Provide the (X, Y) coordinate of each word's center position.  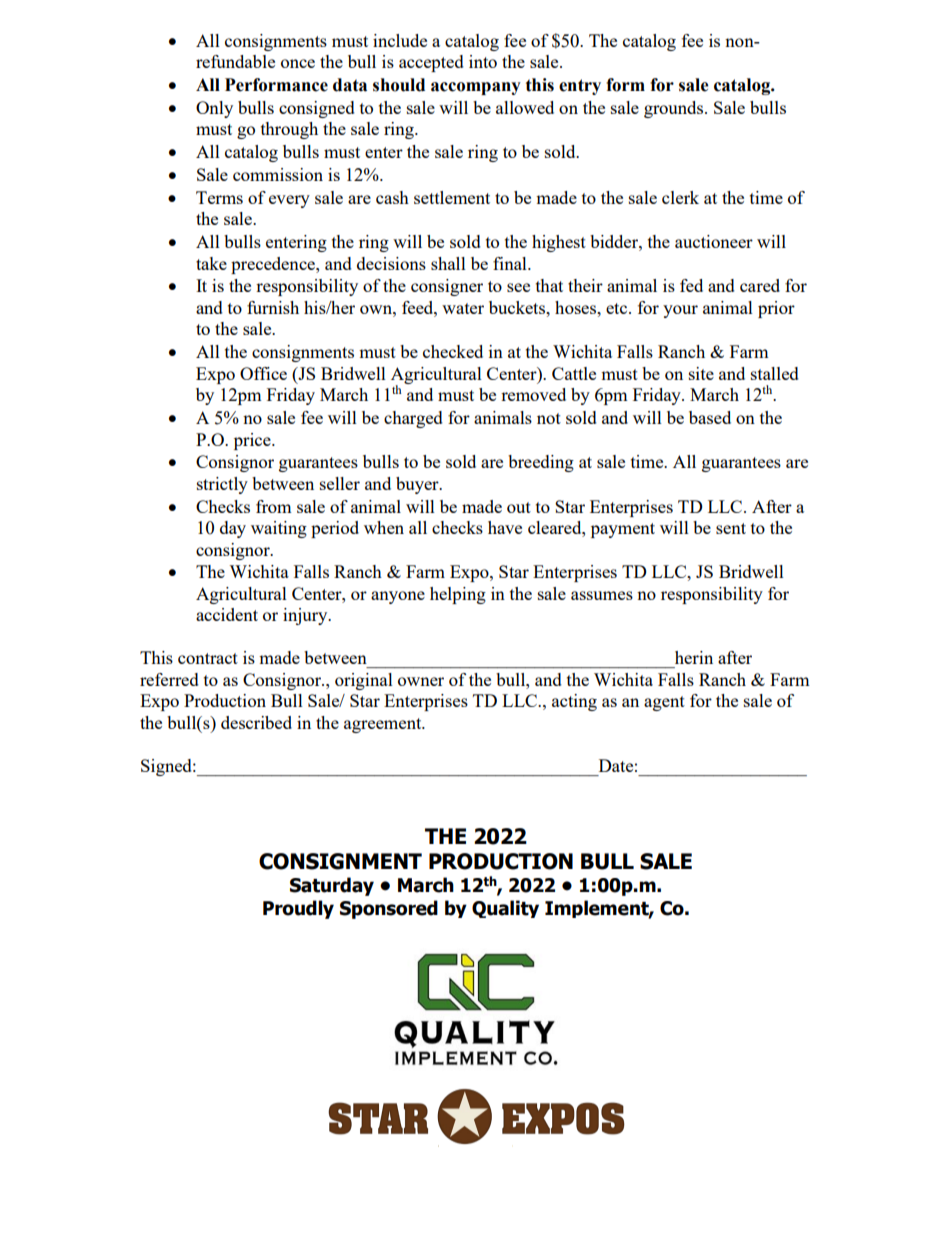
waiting (279, 529)
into (483, 61)
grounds (675, 109)
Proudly (298, 909)
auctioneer (714, 241)
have (505, 527)
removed (533, 394)
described (256, 722)
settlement (452, 197)
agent (664, 703)
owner (421, 681)
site (701, 373)
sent (731, 528)
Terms (219, 197)
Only (214, 109)
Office (263, 373)
